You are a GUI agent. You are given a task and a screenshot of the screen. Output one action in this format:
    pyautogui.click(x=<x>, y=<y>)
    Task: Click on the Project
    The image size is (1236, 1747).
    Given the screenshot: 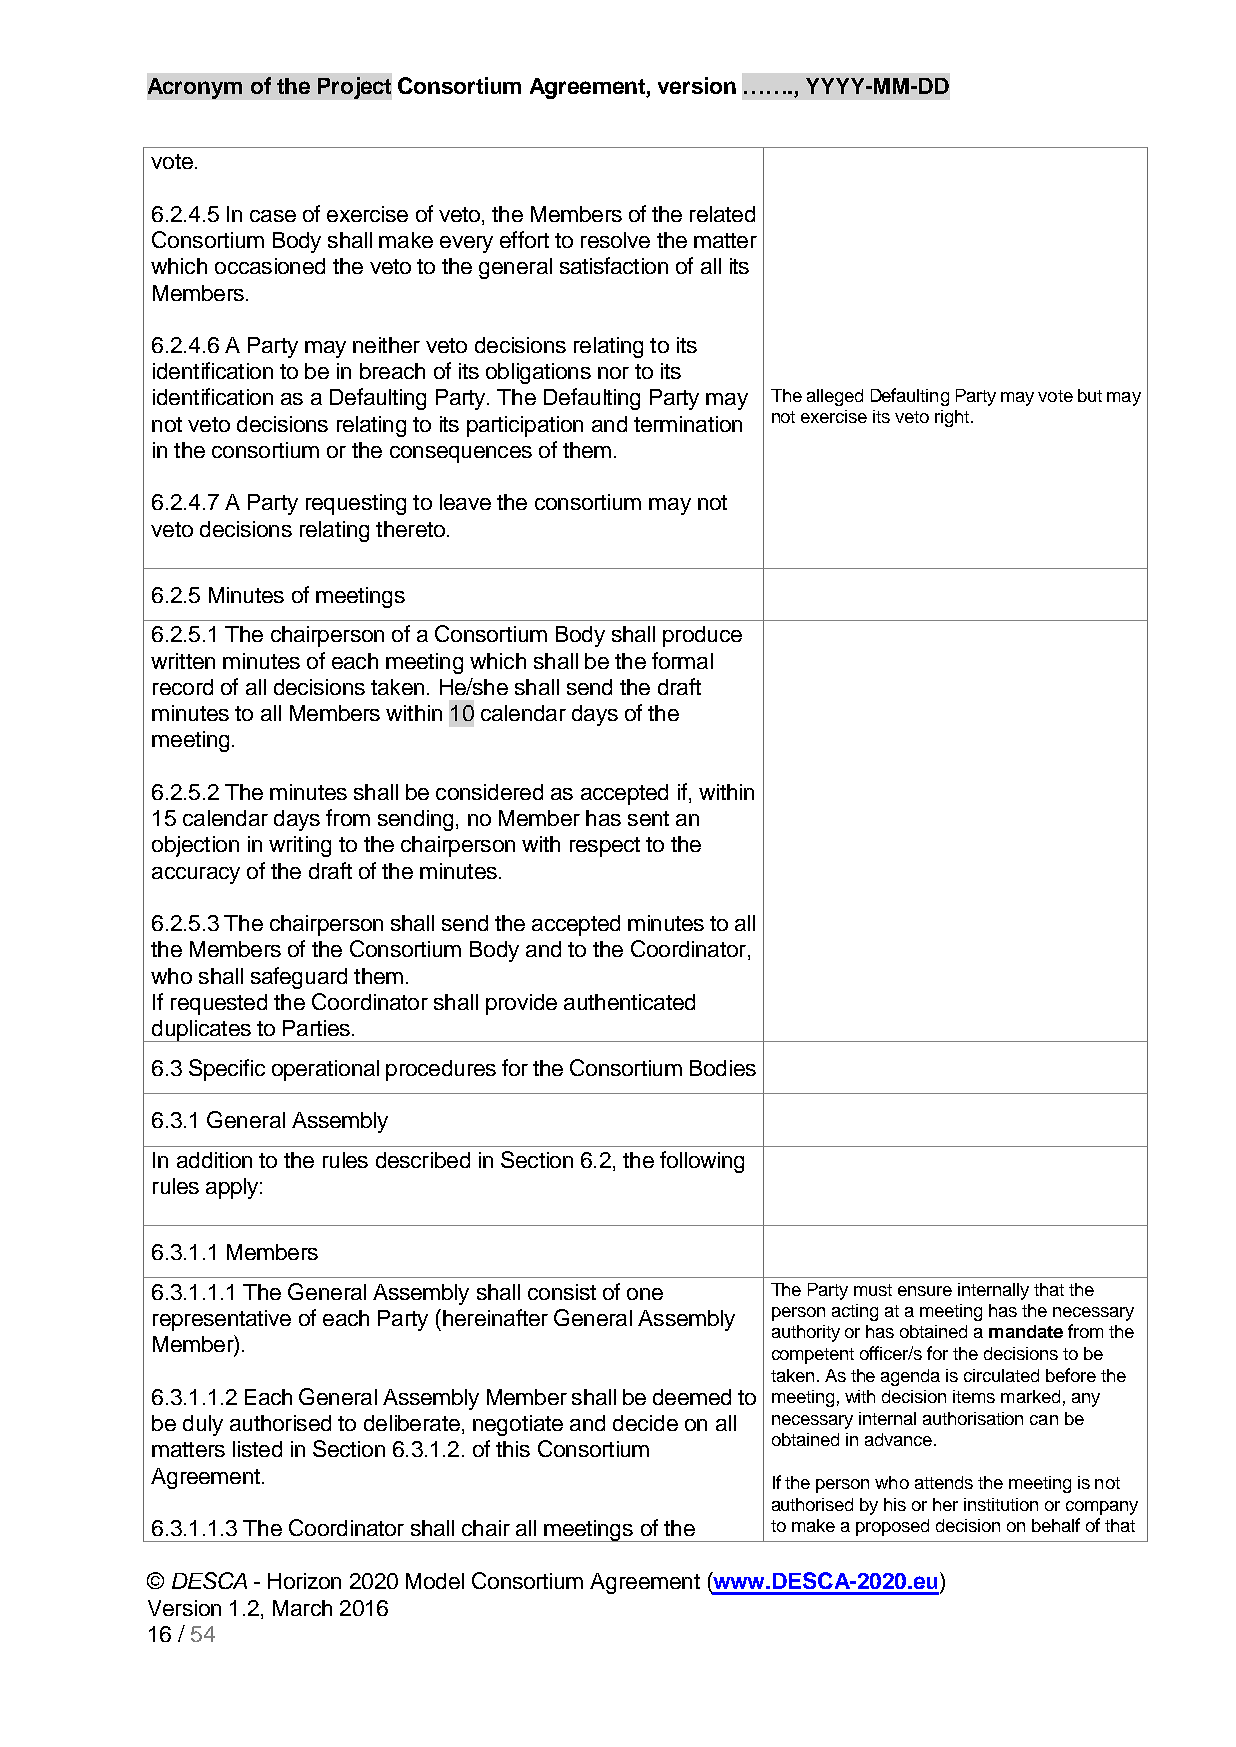 What is the action you would take?
    pyautogui.click(x=354, y=88)
